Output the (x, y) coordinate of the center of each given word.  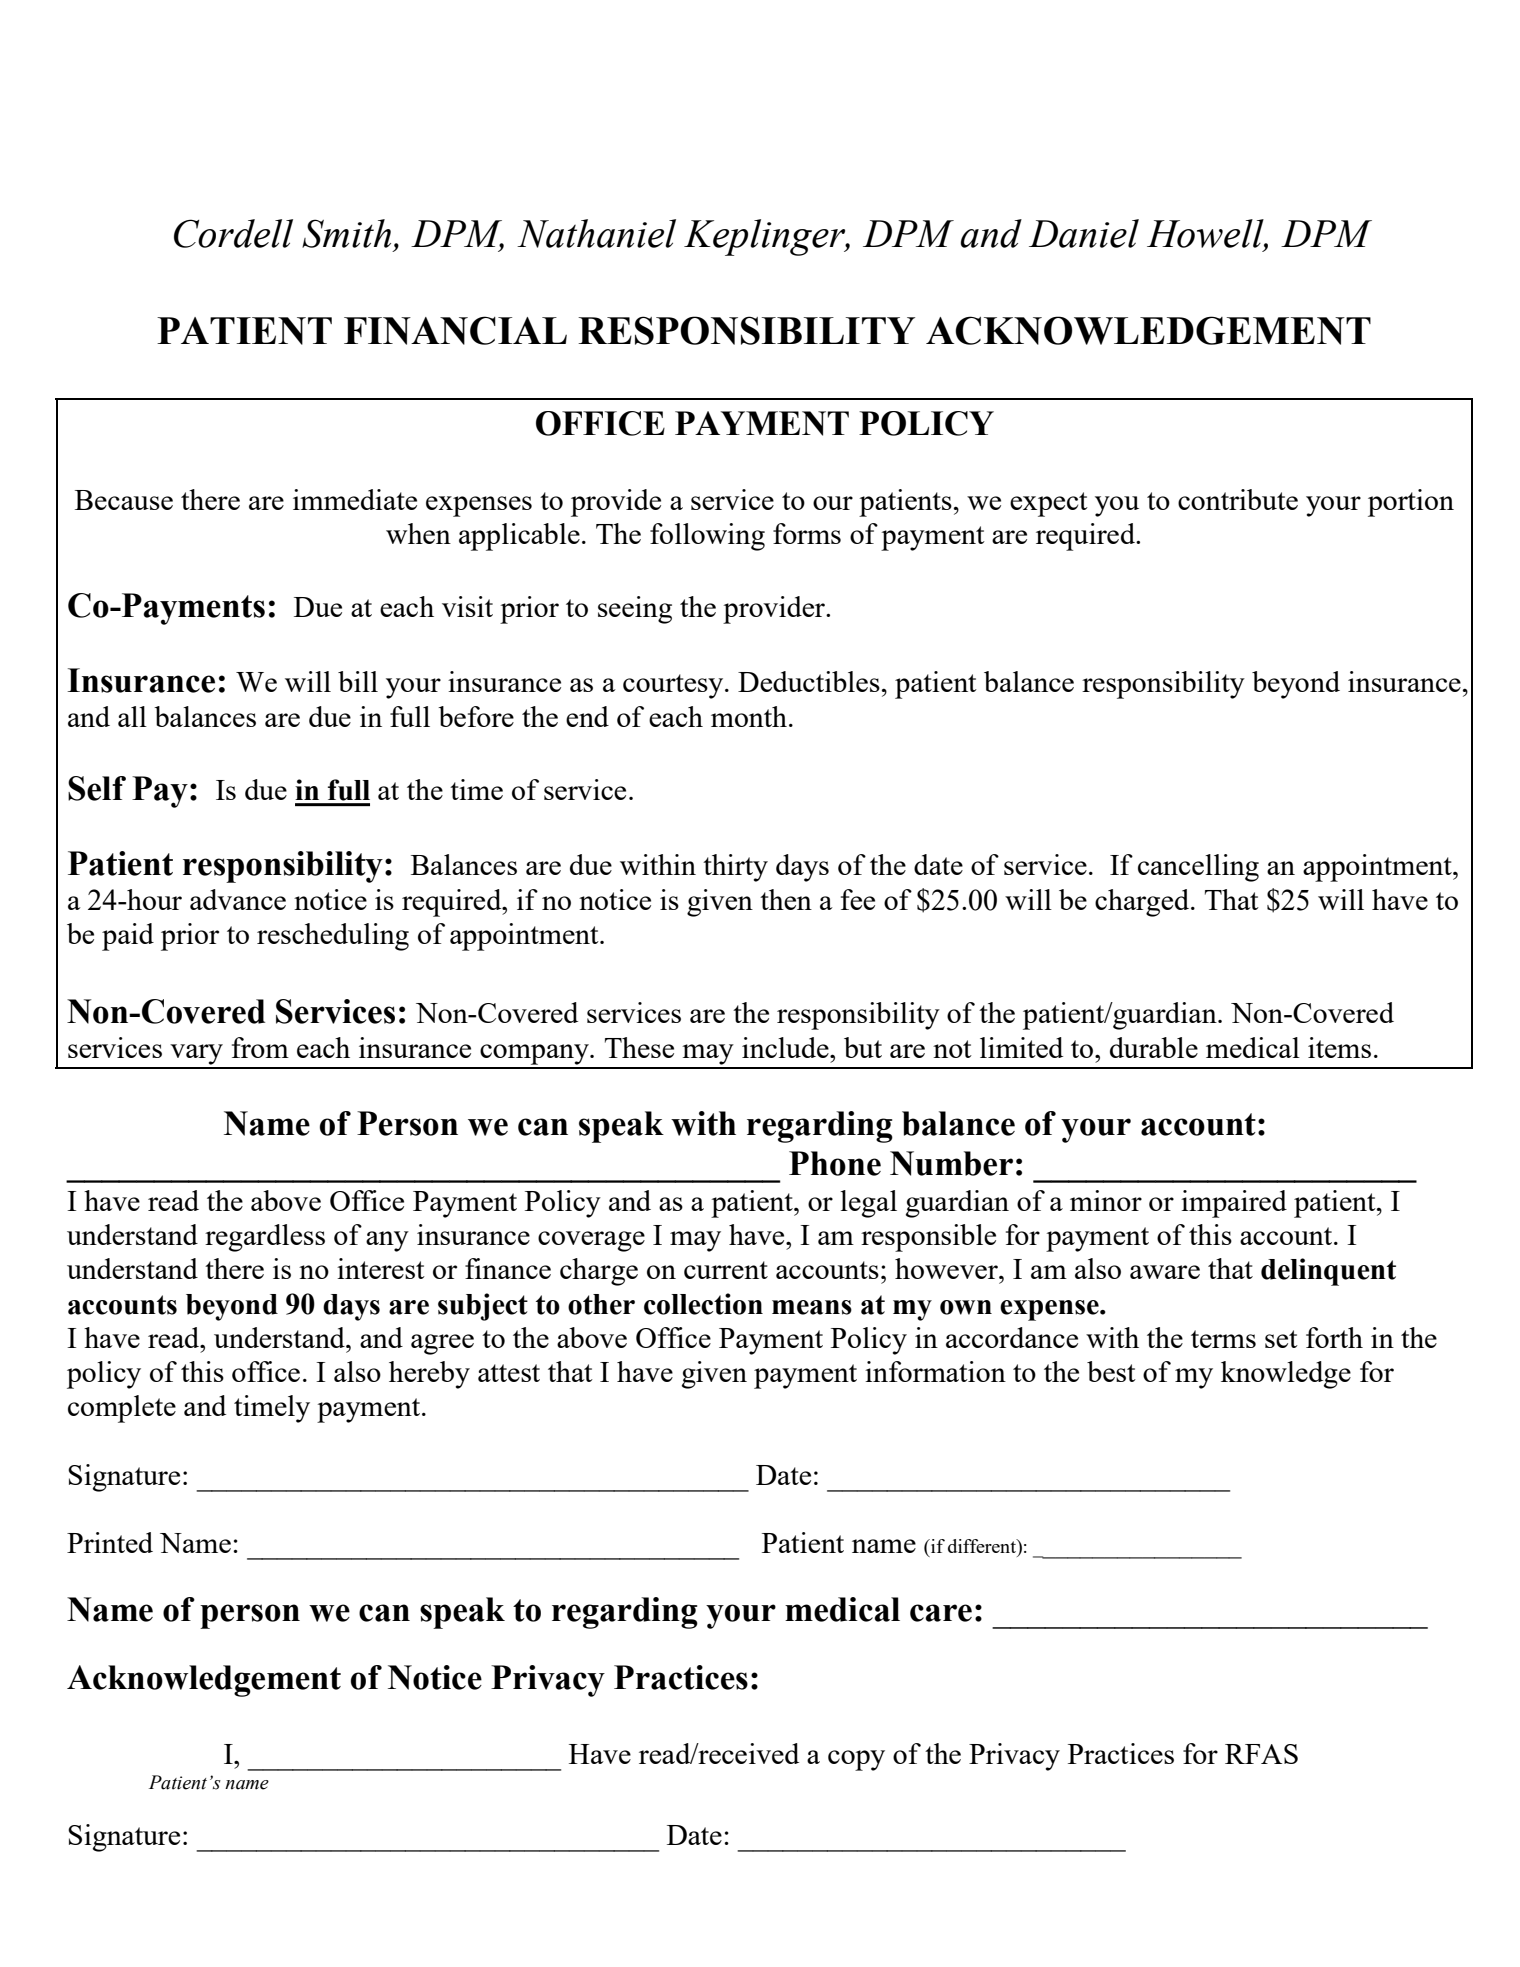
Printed (110, 1542)
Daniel (1084, 233)
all (132, 716)
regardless (265, 1238)
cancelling (1198, 868)
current (726, 1270)
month (749, 716)
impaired (1234, 1204)
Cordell (233, 233)
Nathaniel (596, 233)
